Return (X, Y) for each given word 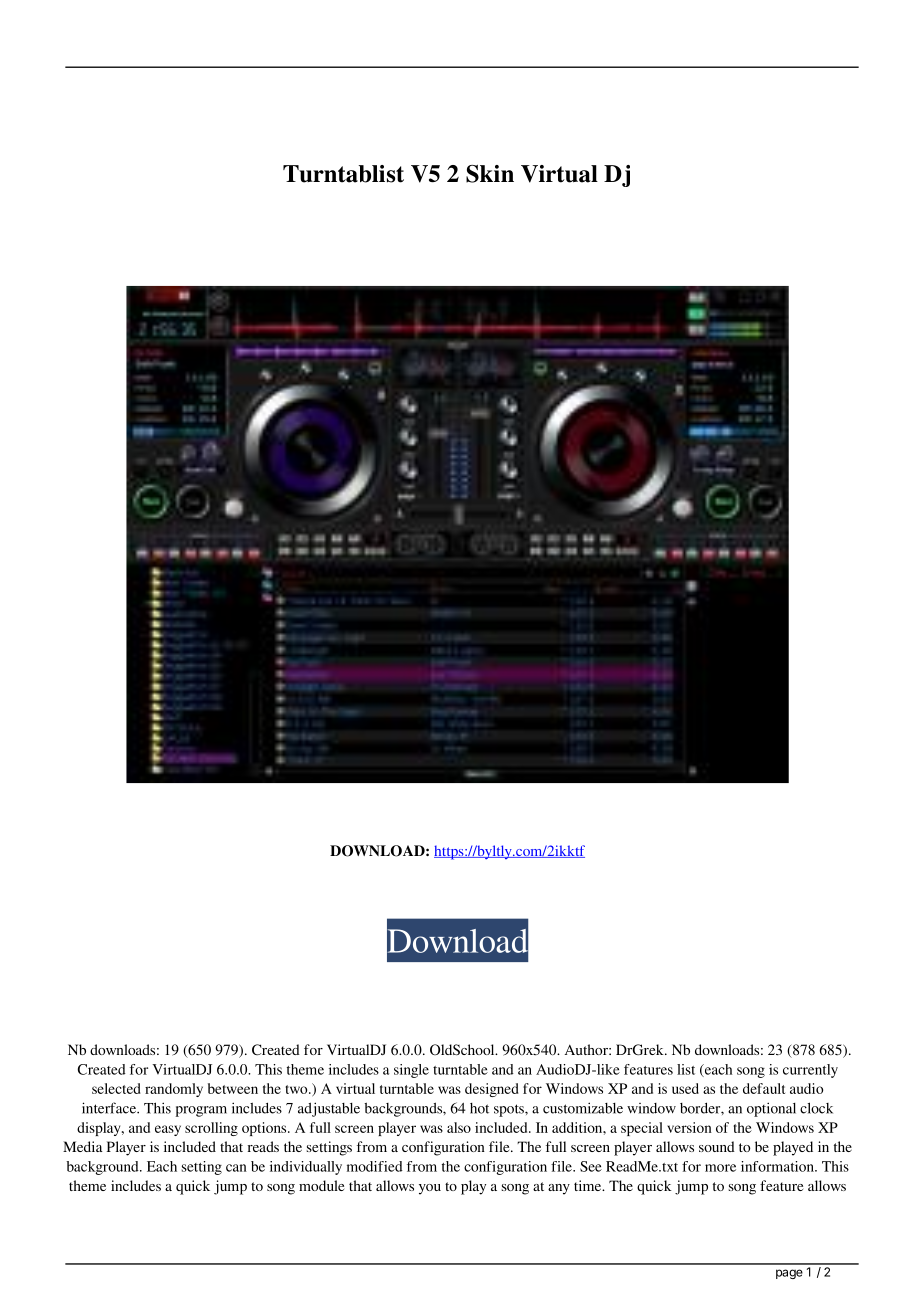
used (685, 1088)
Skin (490, 174)
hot (479, 1108)
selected (116, 1088)
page (789, 1274)
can (236, 1168)
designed (492, 1090)
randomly (174, 1090)
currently (810, 1071)
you (430, 1189)
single (411, 1071)
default (764, 1088)
